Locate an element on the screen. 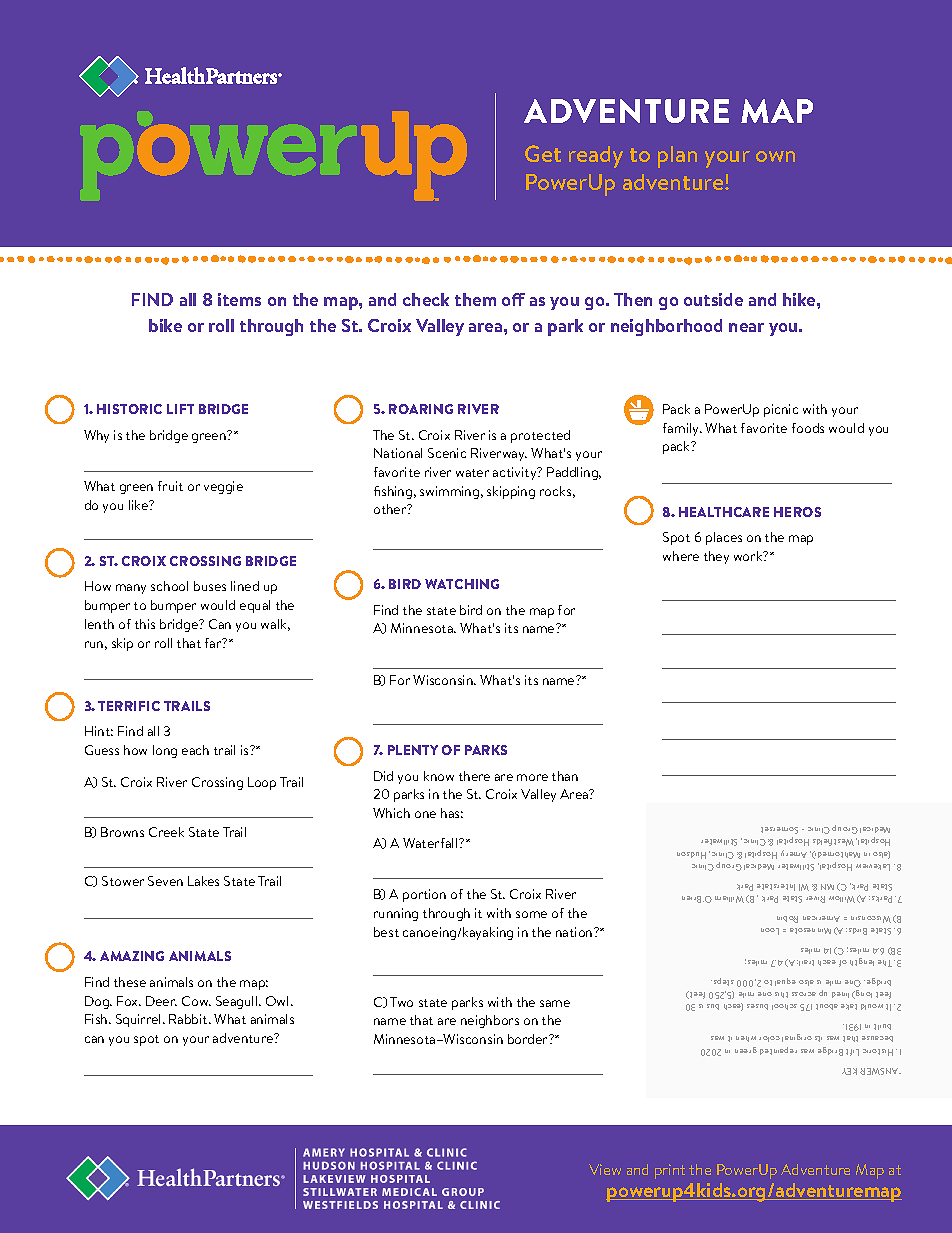 Image resolution: width=952 pixels, height=1233 pixels. than is located at coordinates (565, 776).
